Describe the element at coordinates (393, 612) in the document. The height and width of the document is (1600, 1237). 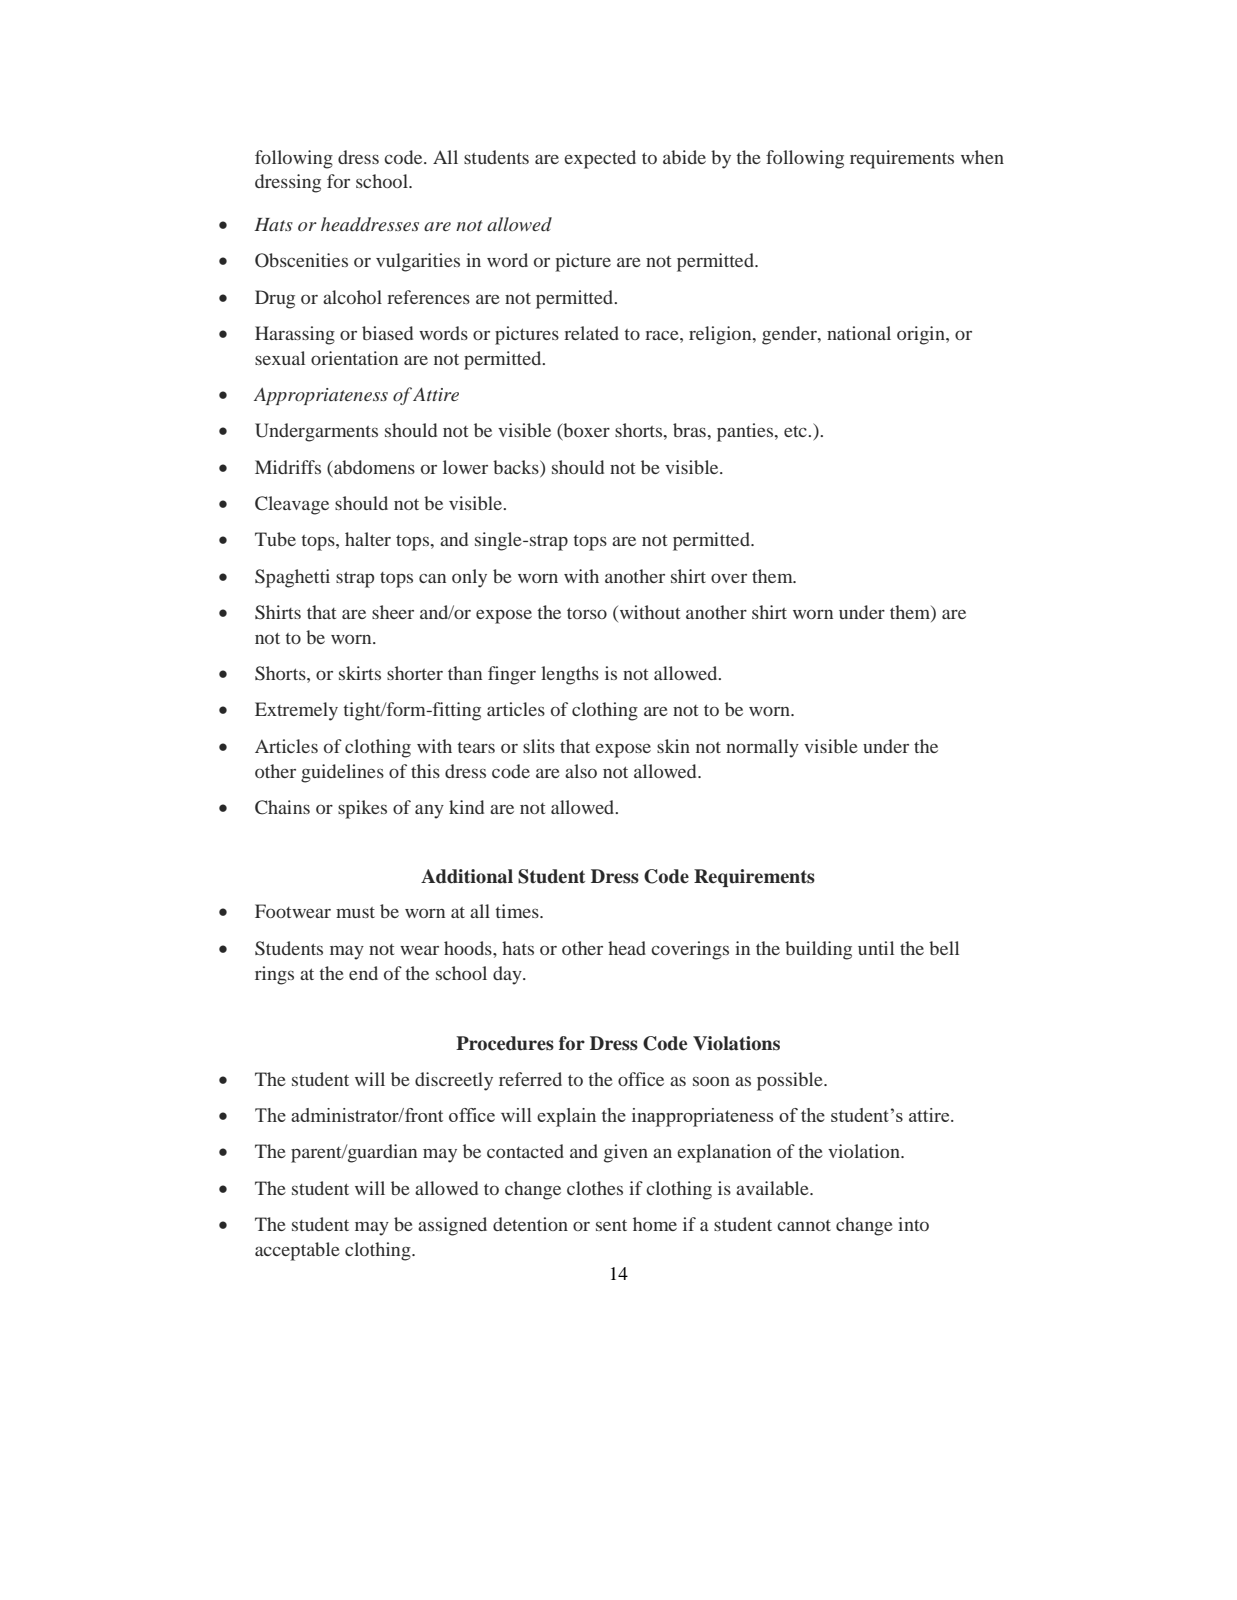
I see `sheer` at that location.
